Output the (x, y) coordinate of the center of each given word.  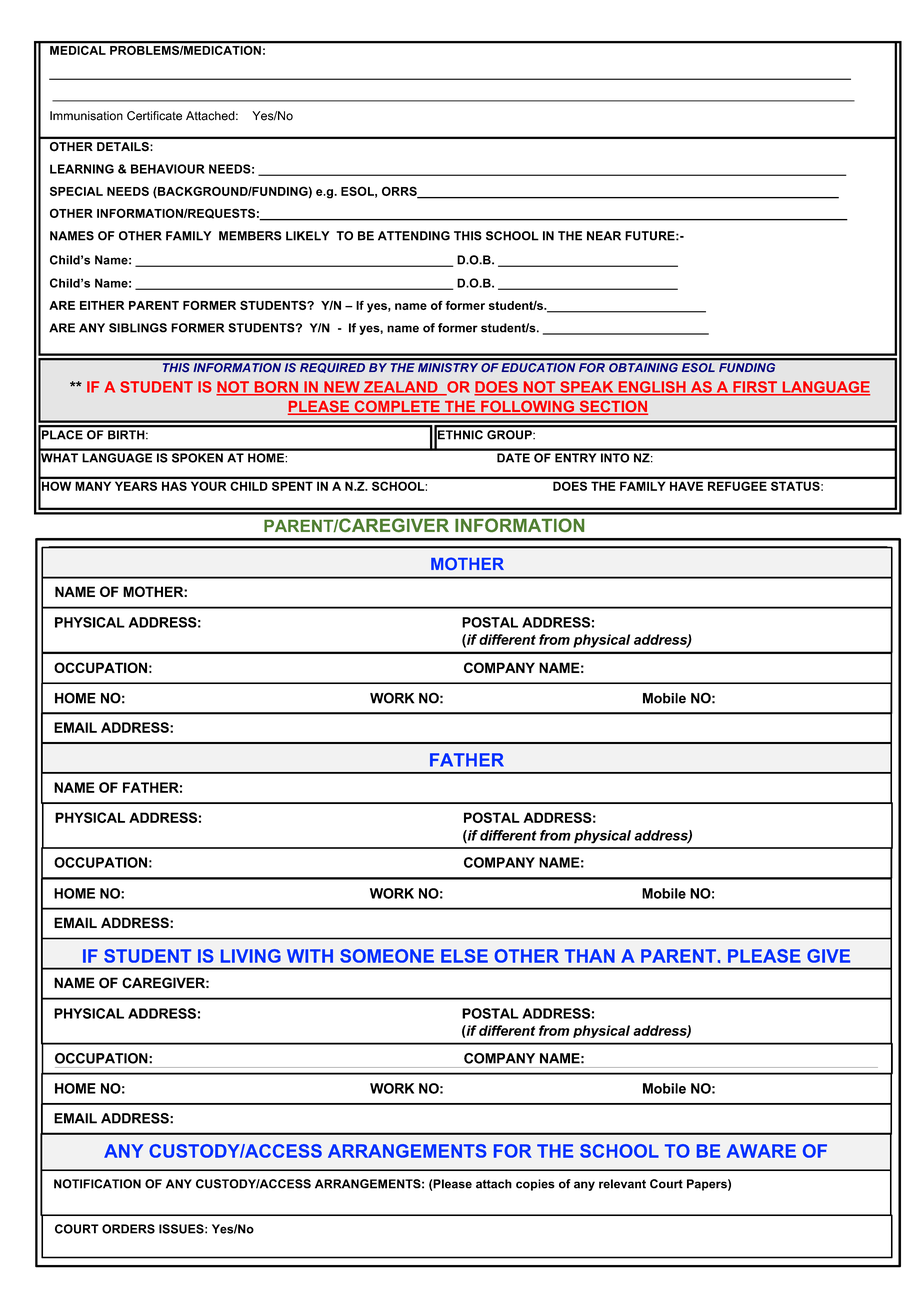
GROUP (510, 434)
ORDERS (128, 1229)
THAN (590, 956)
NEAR (604, 236)
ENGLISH (652, 388)
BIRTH (127, 434)
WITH (310, 956)
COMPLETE (397, 407)
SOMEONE (387, 956)
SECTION (612, 407)
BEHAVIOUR (168, 169)
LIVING (251, 956)
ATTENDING (414, 236)
